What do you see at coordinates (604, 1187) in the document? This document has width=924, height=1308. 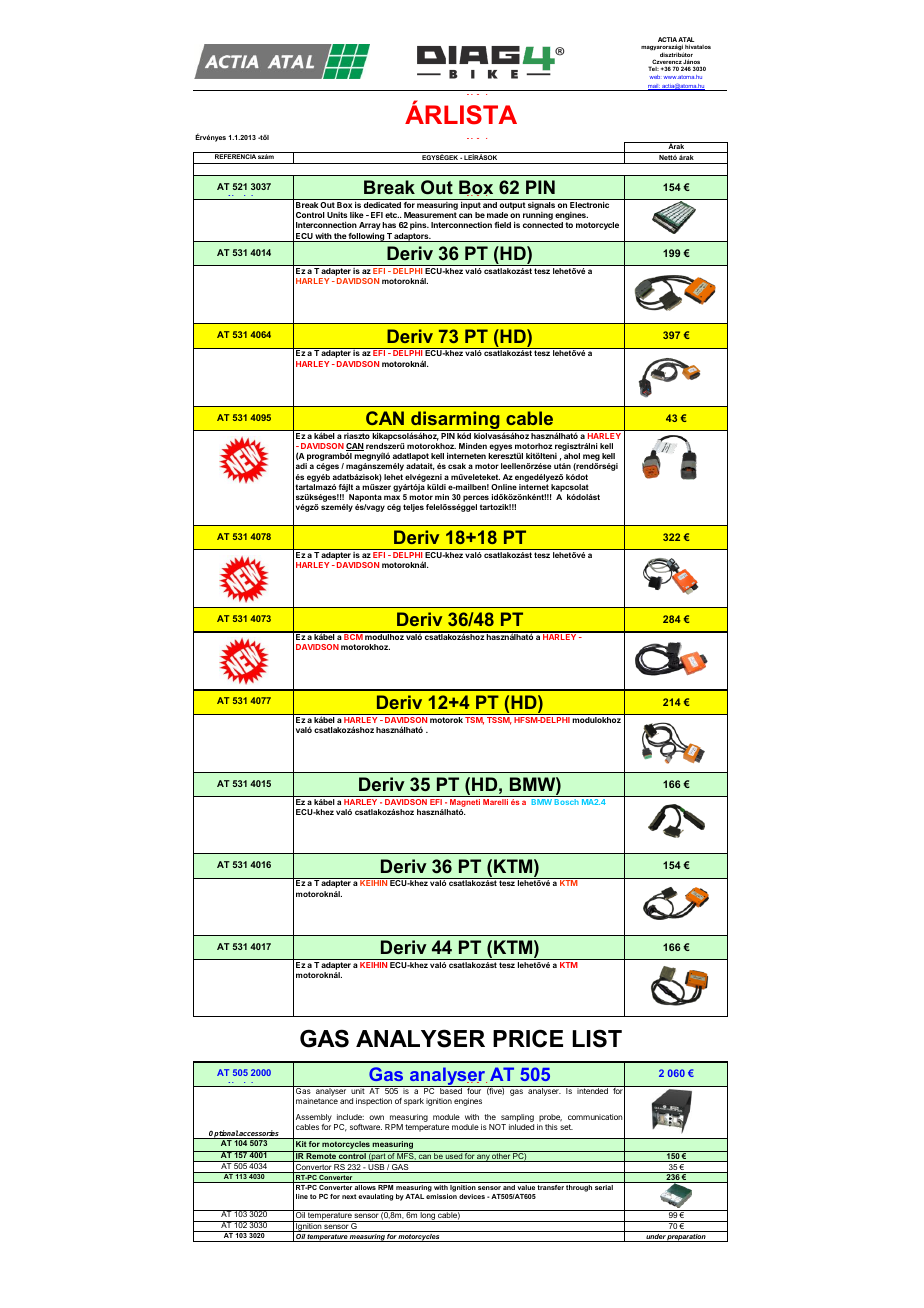 I see `serial` at bounding box center [604, 1187].
